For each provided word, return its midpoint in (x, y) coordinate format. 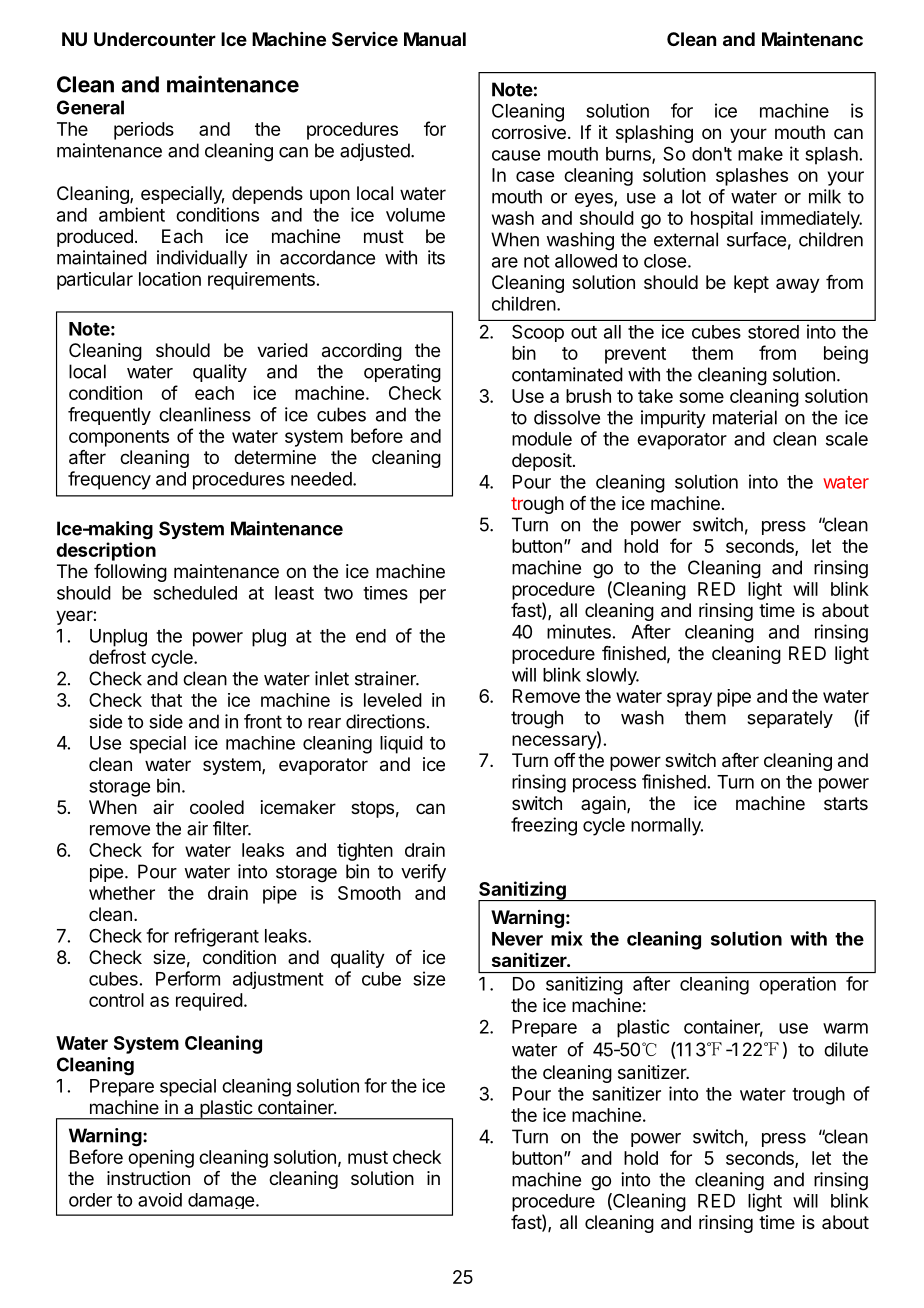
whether (122, 893)
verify (423, 873)
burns (629, 155)
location (170, 279)
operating (402, 373)
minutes (579, 631)
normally (667, 827)
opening (161, 1159)
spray (689, 699)
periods (144, 131)
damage (221, 1201)
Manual (435, 39)
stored (773, 332)
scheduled (195, 593)
